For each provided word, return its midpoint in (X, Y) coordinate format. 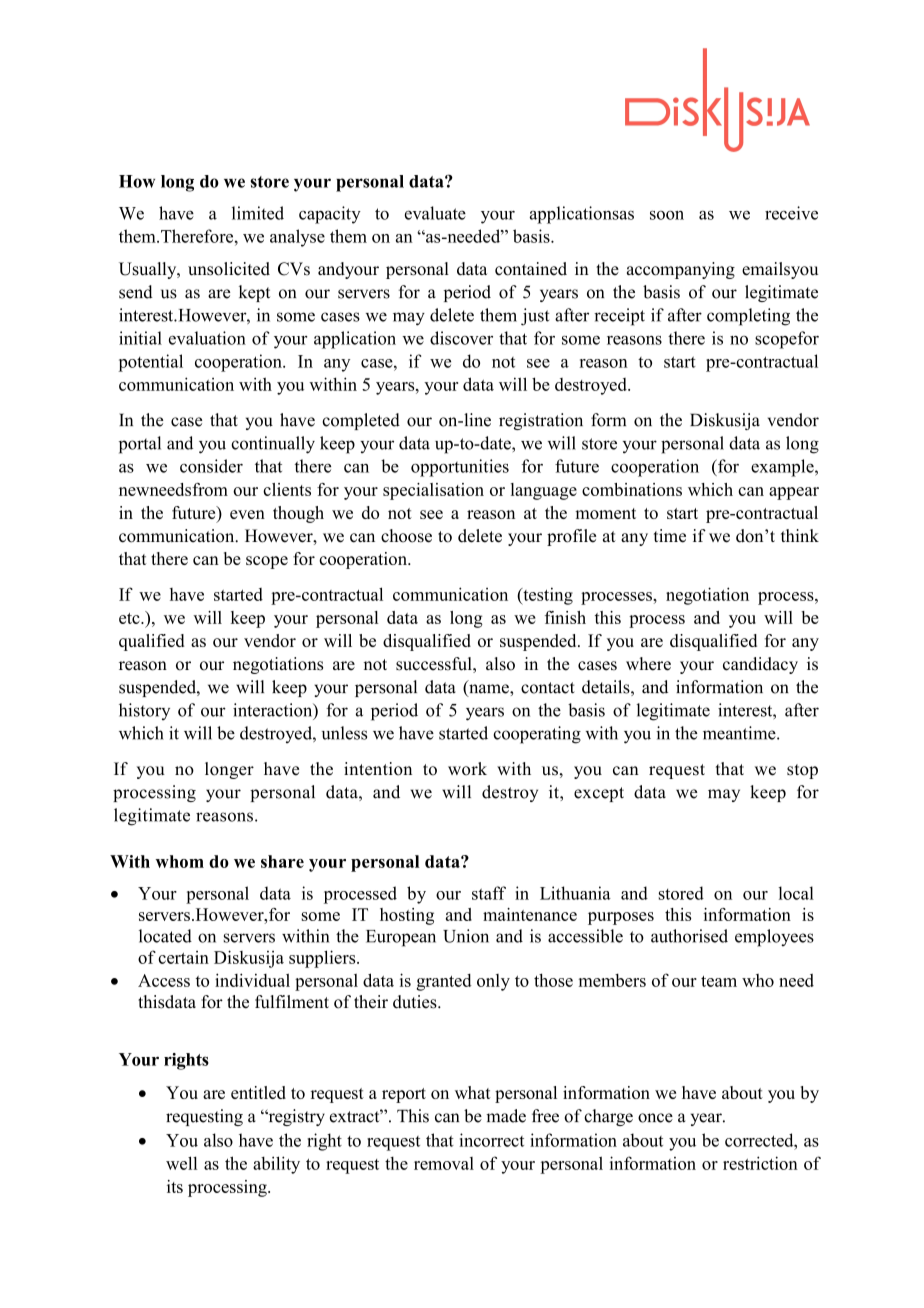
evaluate (435, 213)
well (181, 1163)
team (719, 981)
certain (183, 957)
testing (547, 596)
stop (802, 771)
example (783, 468)
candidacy (760, 665)
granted (444, 982)
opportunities (460, 468)
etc (130, 618)
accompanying (681, 270)
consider (211, 466)
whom (179, 861)
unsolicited (229, 269)
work (467, 769)
